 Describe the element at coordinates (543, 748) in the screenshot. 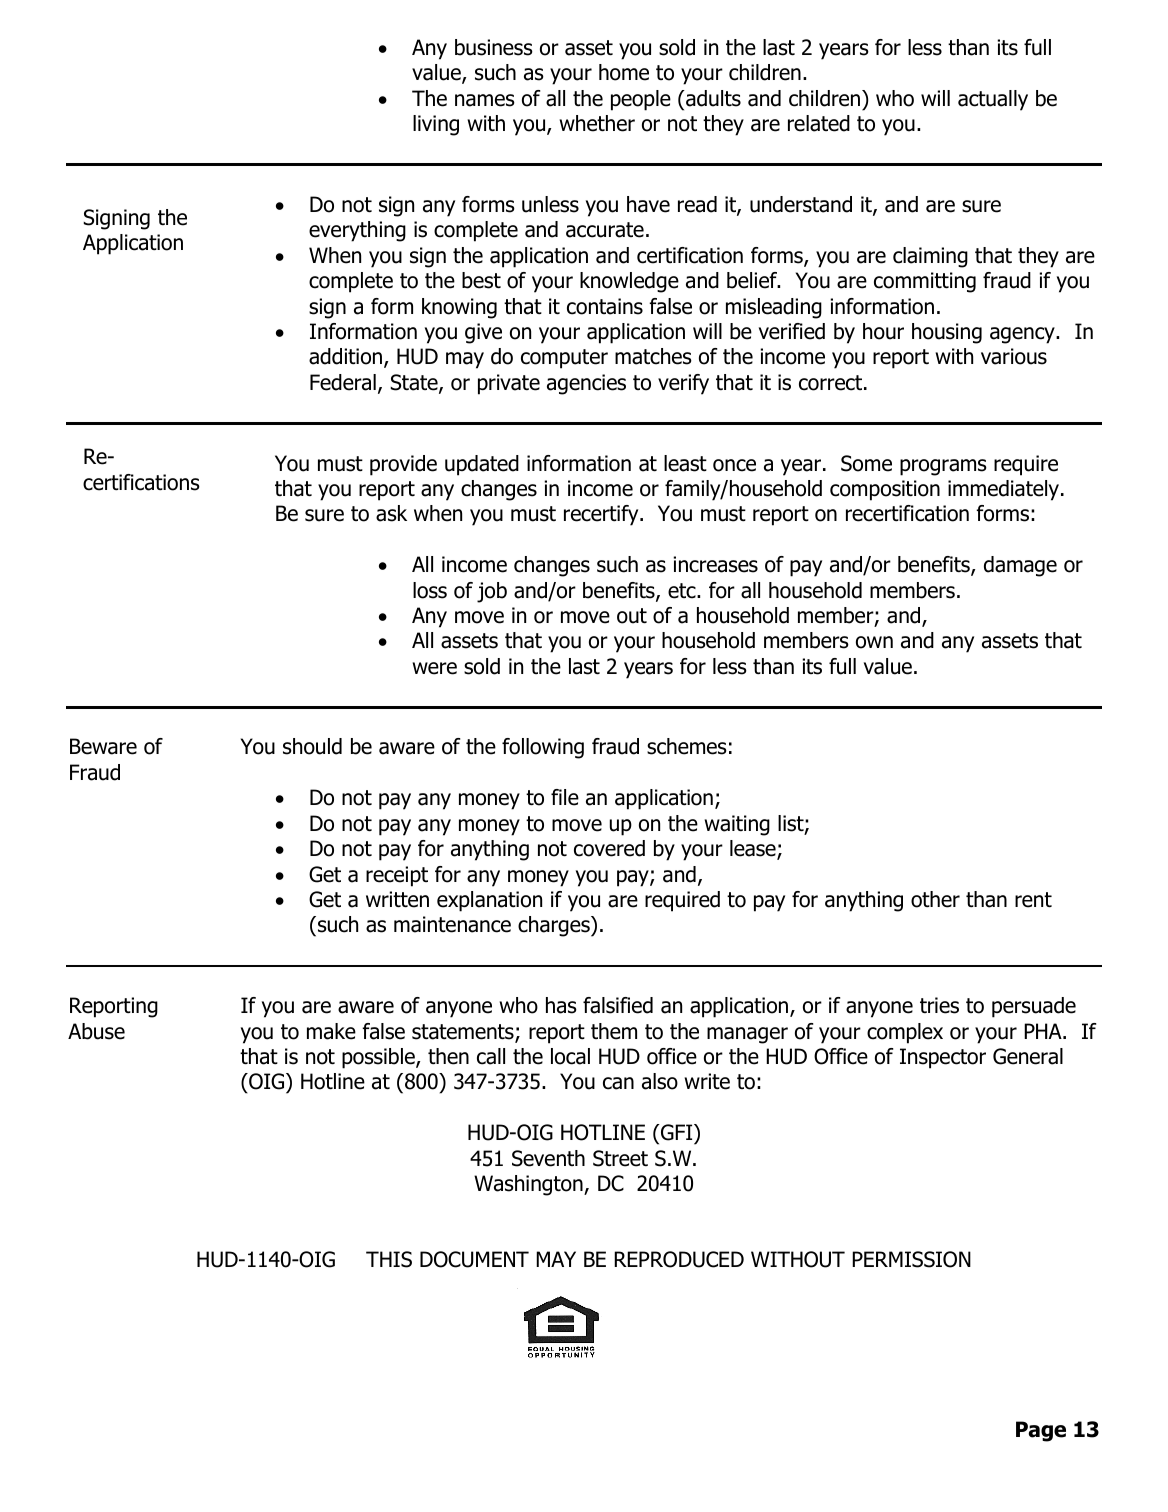

I see `following` at that location.
